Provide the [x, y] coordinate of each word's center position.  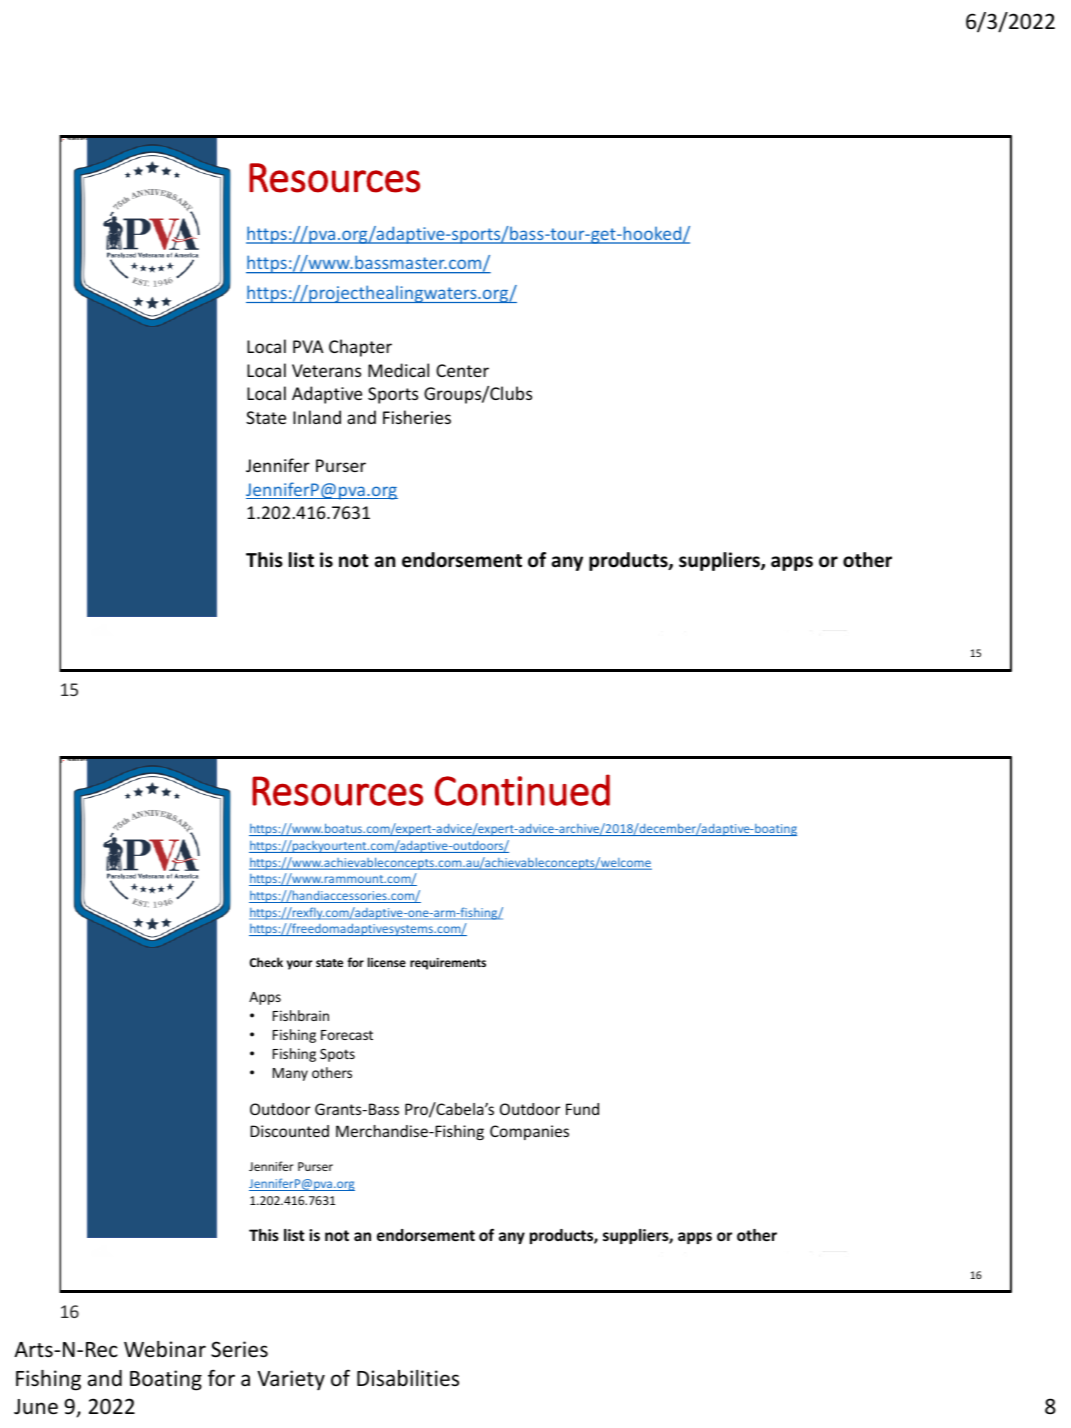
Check [266, 962]
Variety [291, 1380]
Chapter [360, 348]
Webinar [165, 1349]
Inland [317, 417]
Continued [522, 790]
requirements [448, 964]
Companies [529, 1132]
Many [290, 1074]
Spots [337, 1055]
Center [462, 370]
